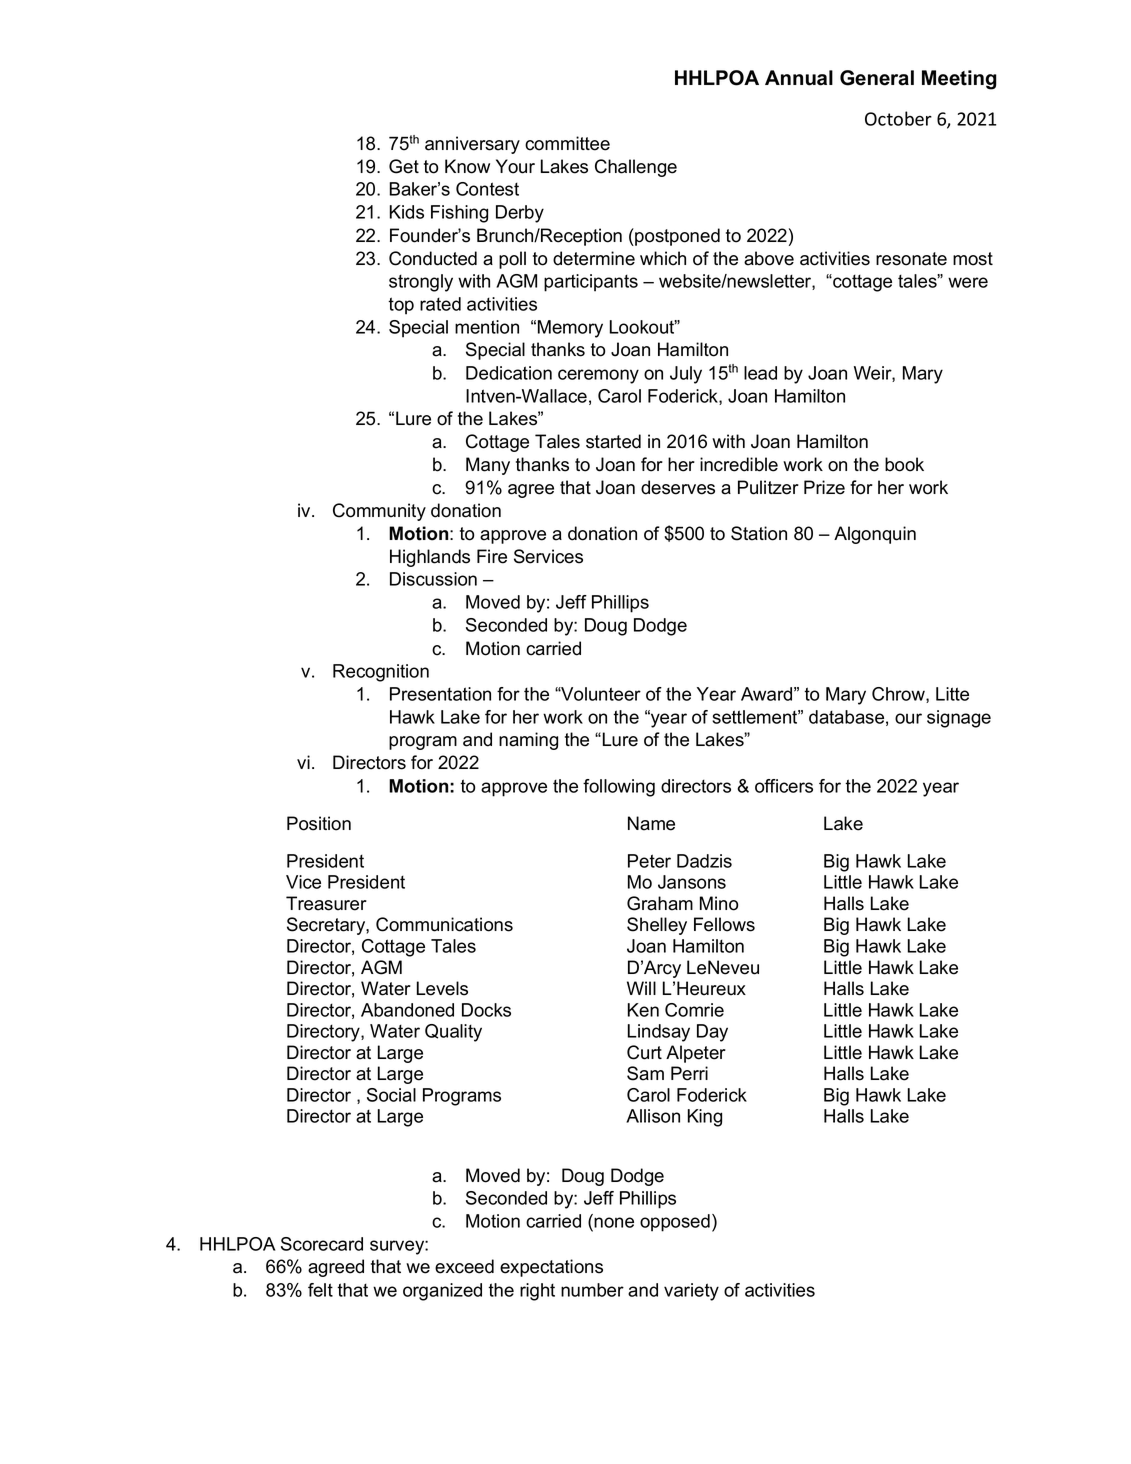  I want to click on Litte, so click(952, 694).
